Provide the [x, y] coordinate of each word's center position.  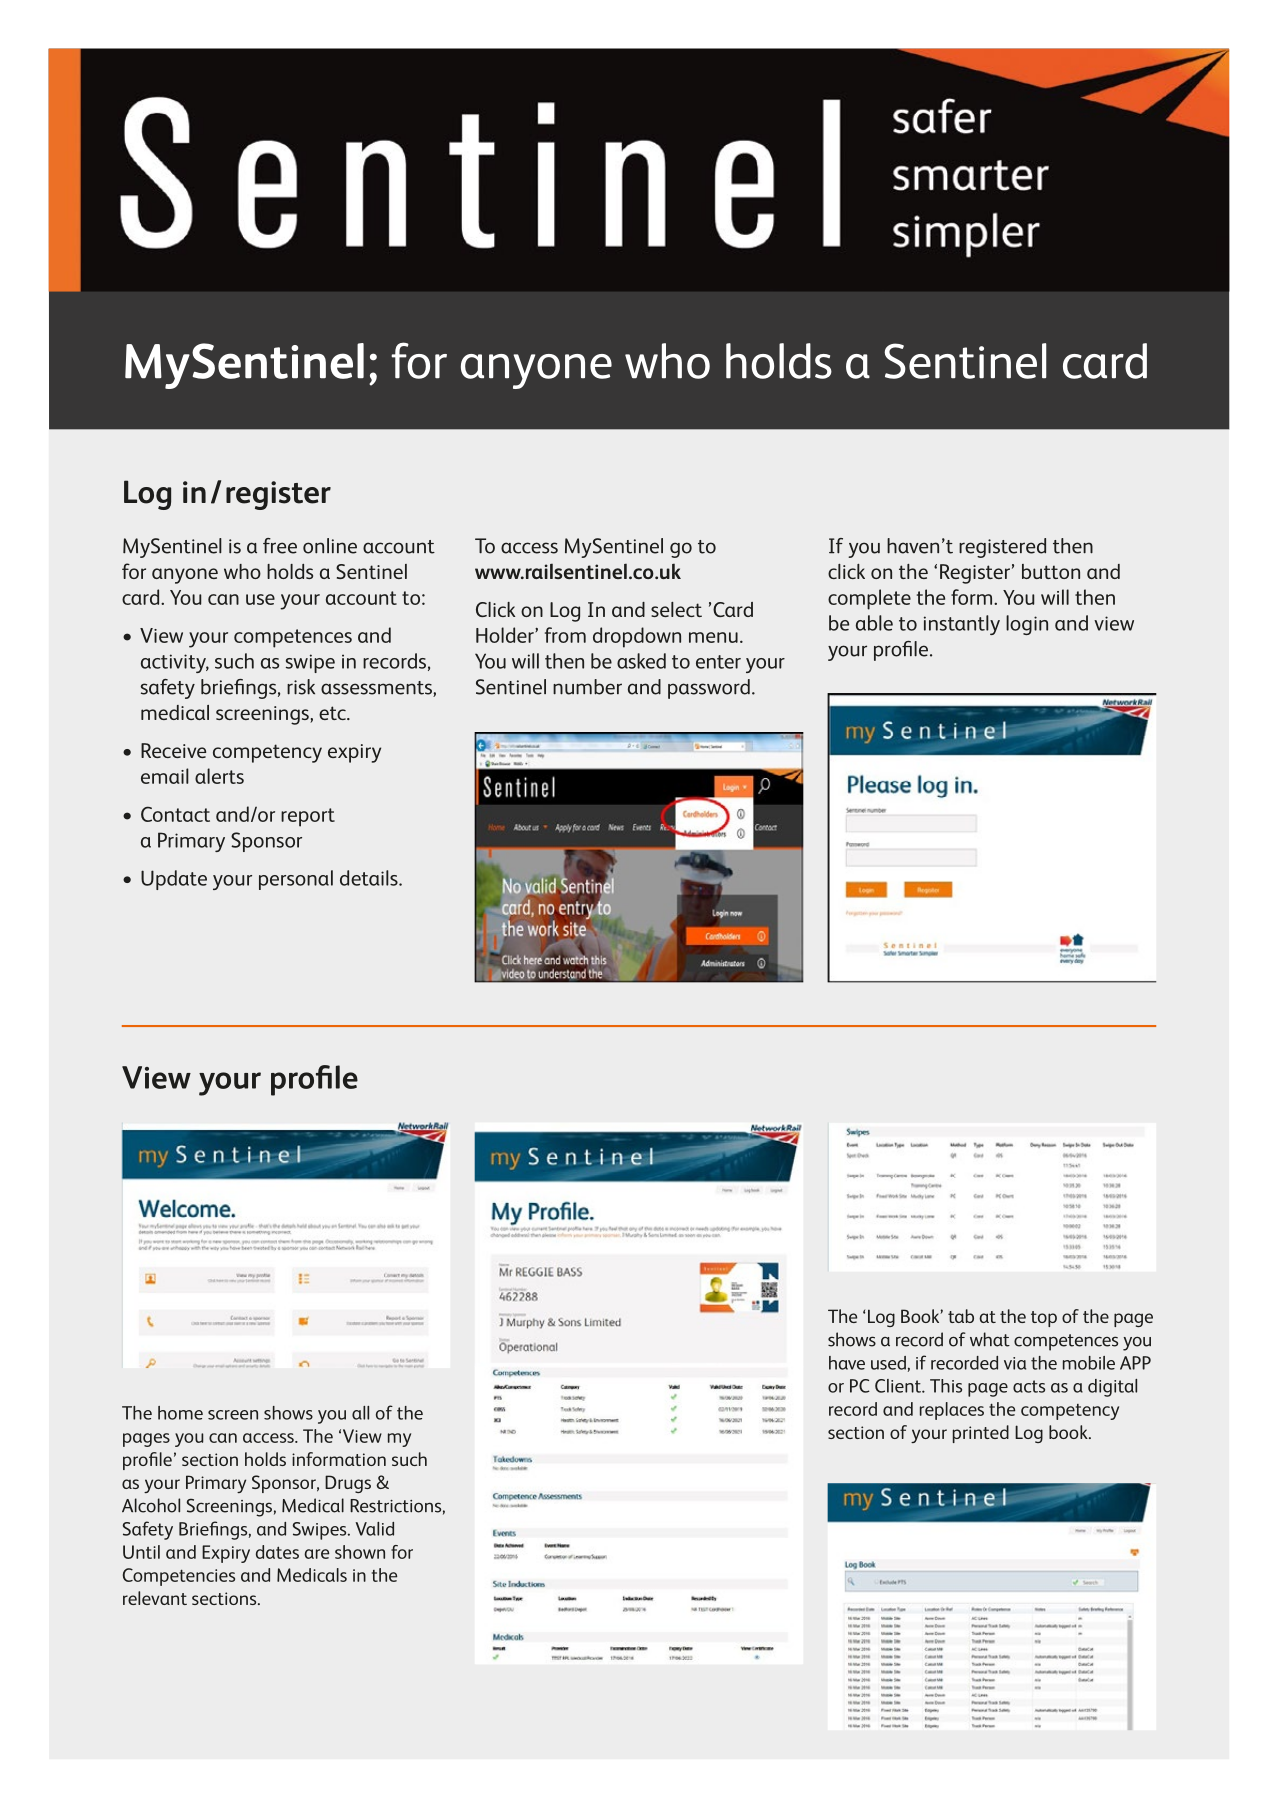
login [1027, 625]
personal [296, 880]
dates [277, 1552]
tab [961, 1316]
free [280, 546]
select [676, 609]
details [370, 878]
